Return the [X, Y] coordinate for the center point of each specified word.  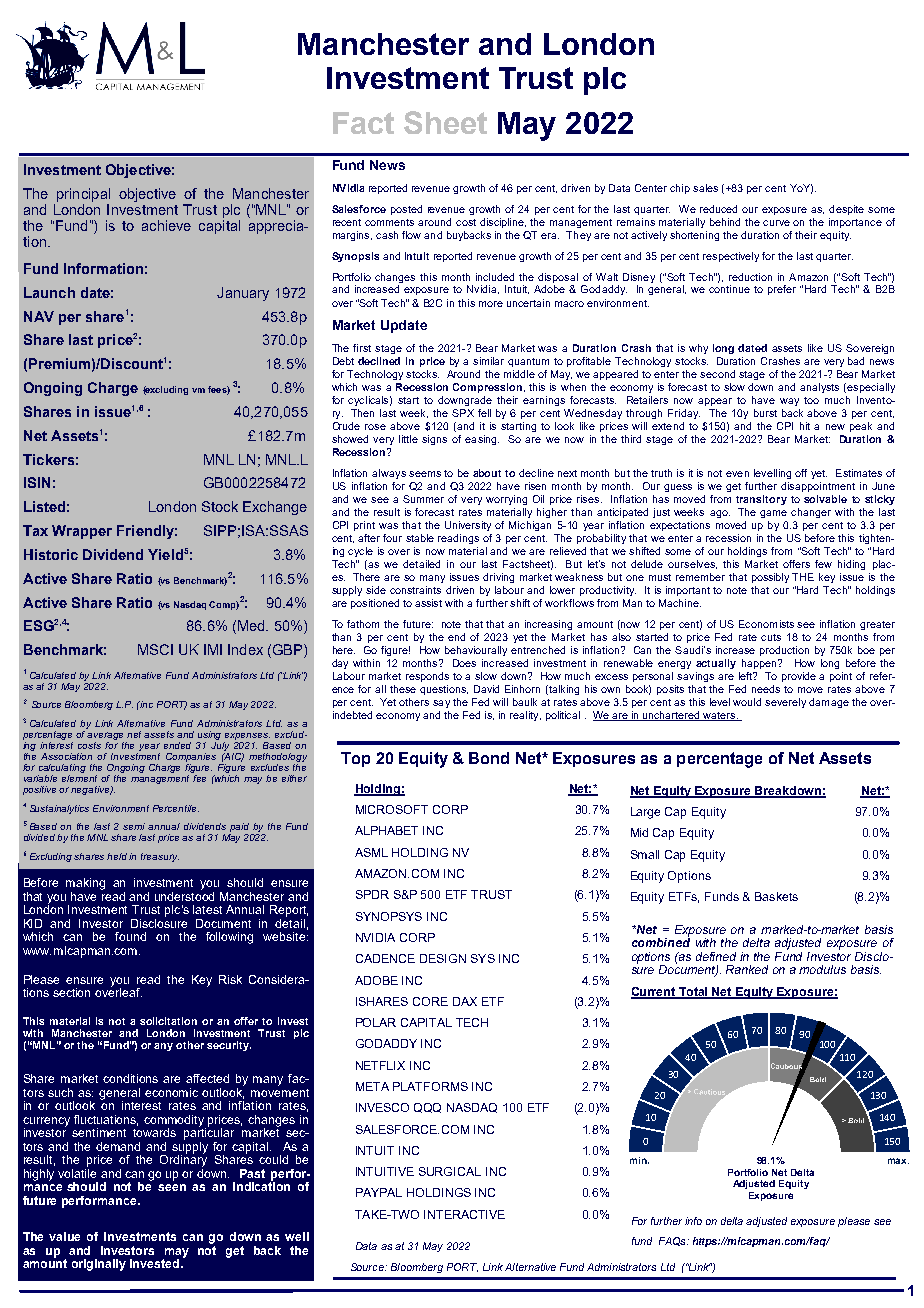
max [898, 1161]
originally [99, 1265]
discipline [503, 223]
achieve [166, 225]
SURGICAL [450, 1171]
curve [776, 223]
